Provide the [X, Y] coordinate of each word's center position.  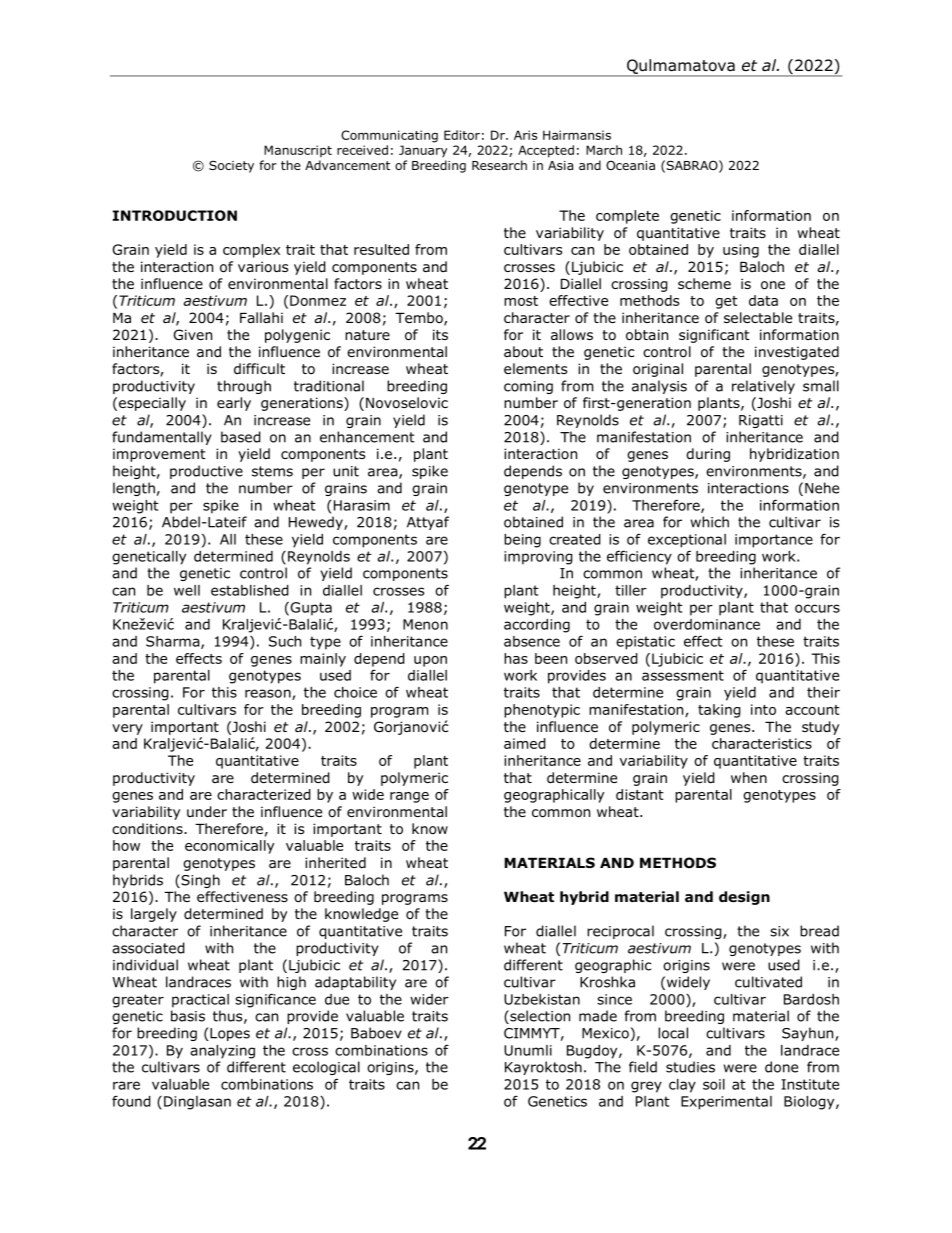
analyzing [222, 1052]
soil [714, 1084]
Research [499, 165]
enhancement [367, 437]
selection [539, 1017]
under [207, 812]
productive [206, 472]
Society [231, 167]
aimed [525, 743]
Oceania [630, 165]
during [708, 455]
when [749, 777]
